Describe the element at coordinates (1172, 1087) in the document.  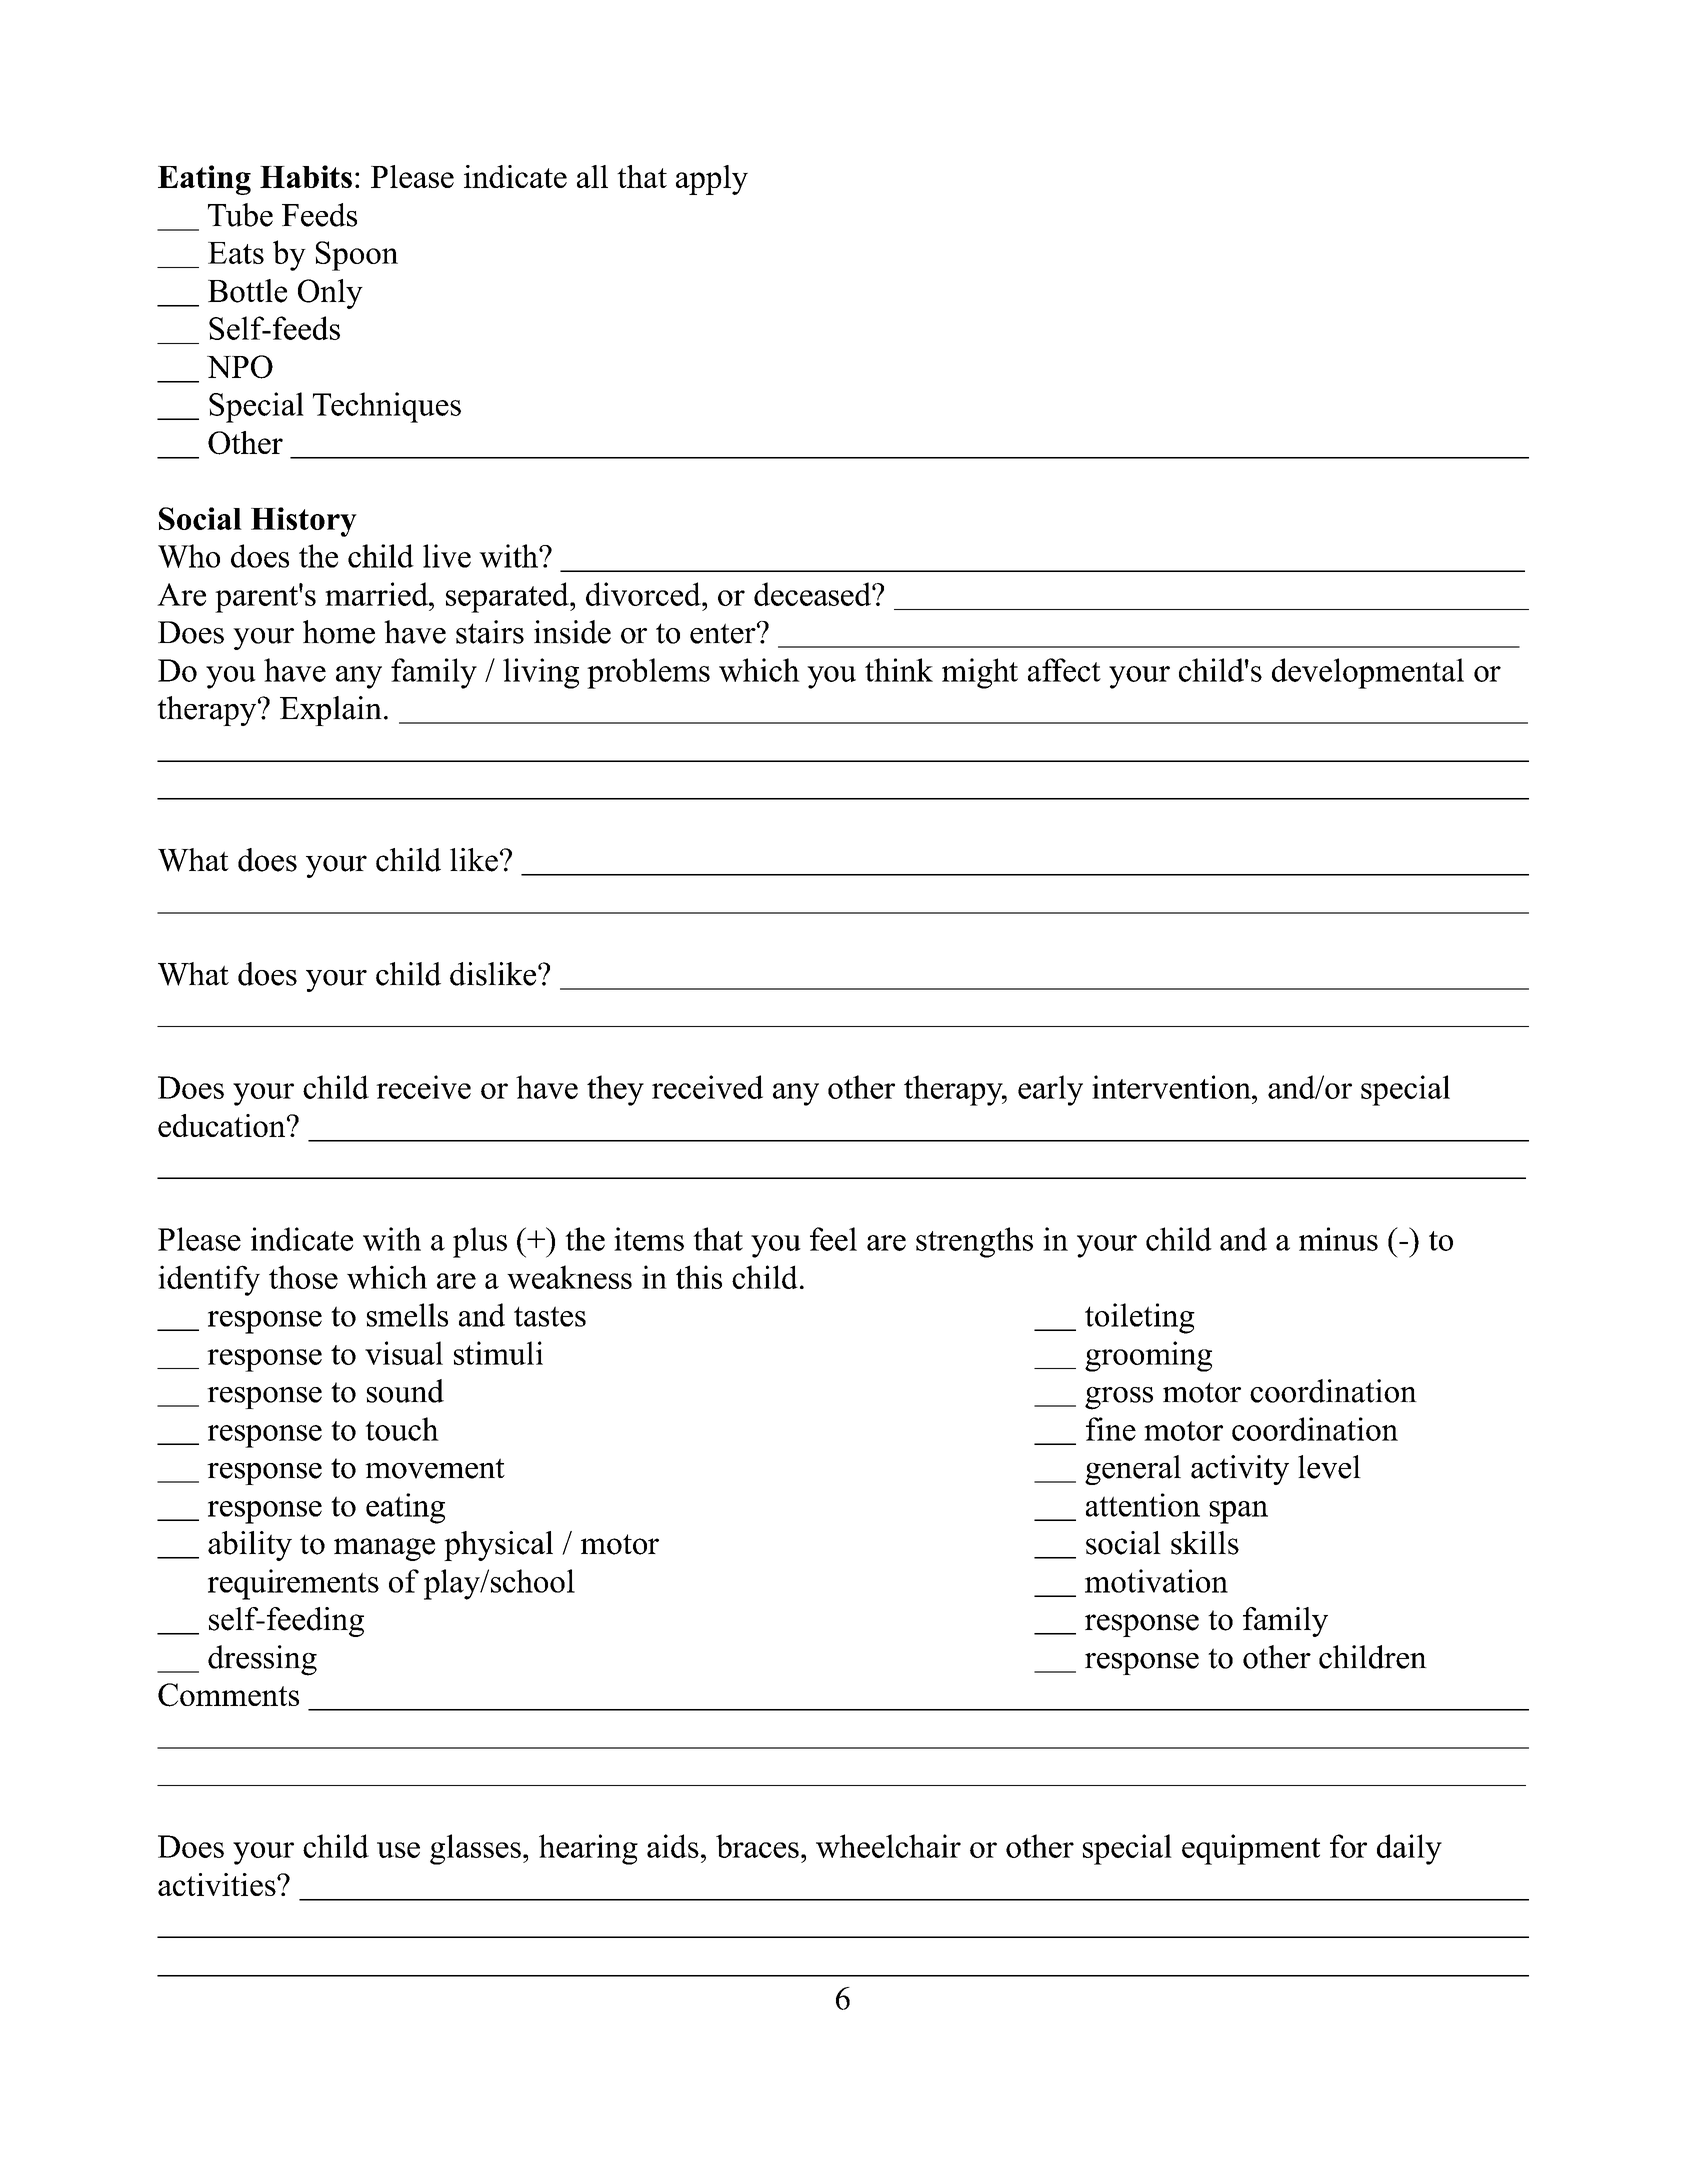
I see `intervention` at that location.
